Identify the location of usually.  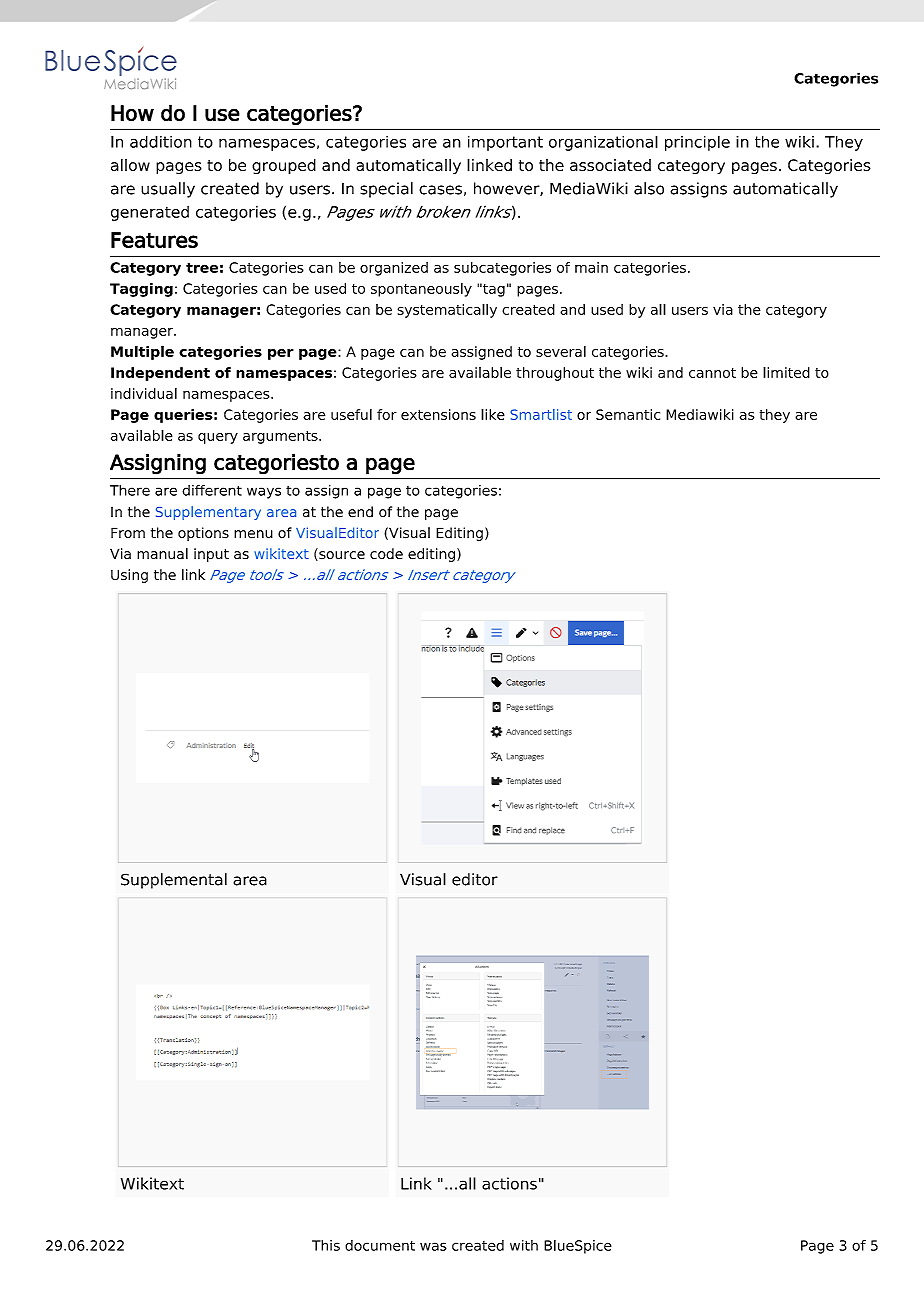
(168, 190).
